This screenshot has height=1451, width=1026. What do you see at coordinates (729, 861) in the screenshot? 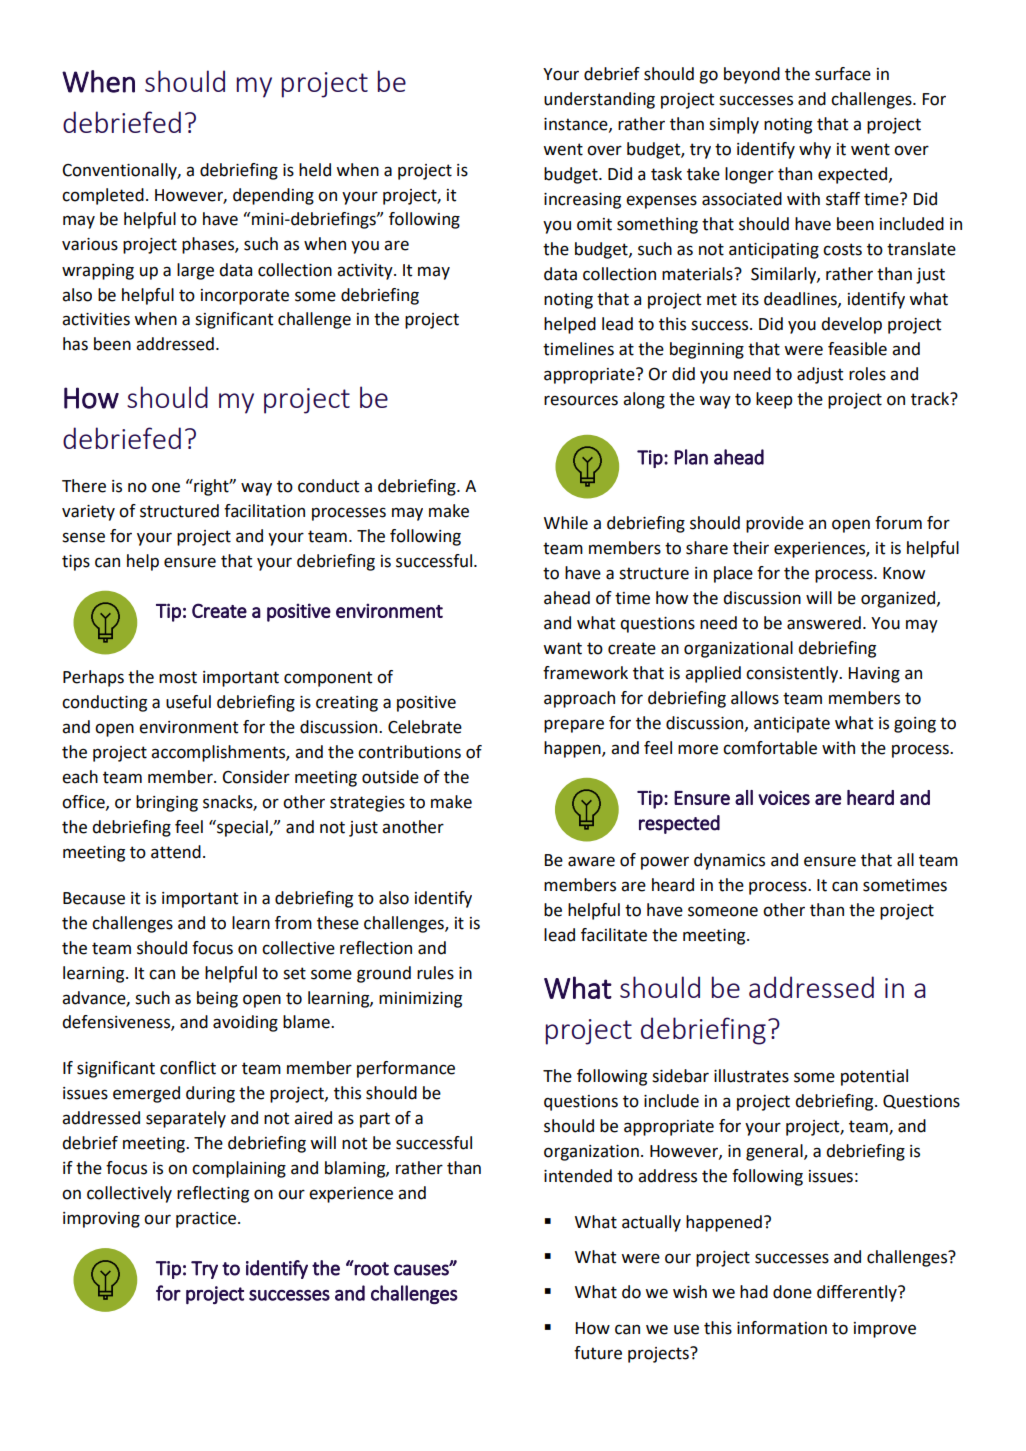
I see `dynamics` at bounding box center [729, 861].
